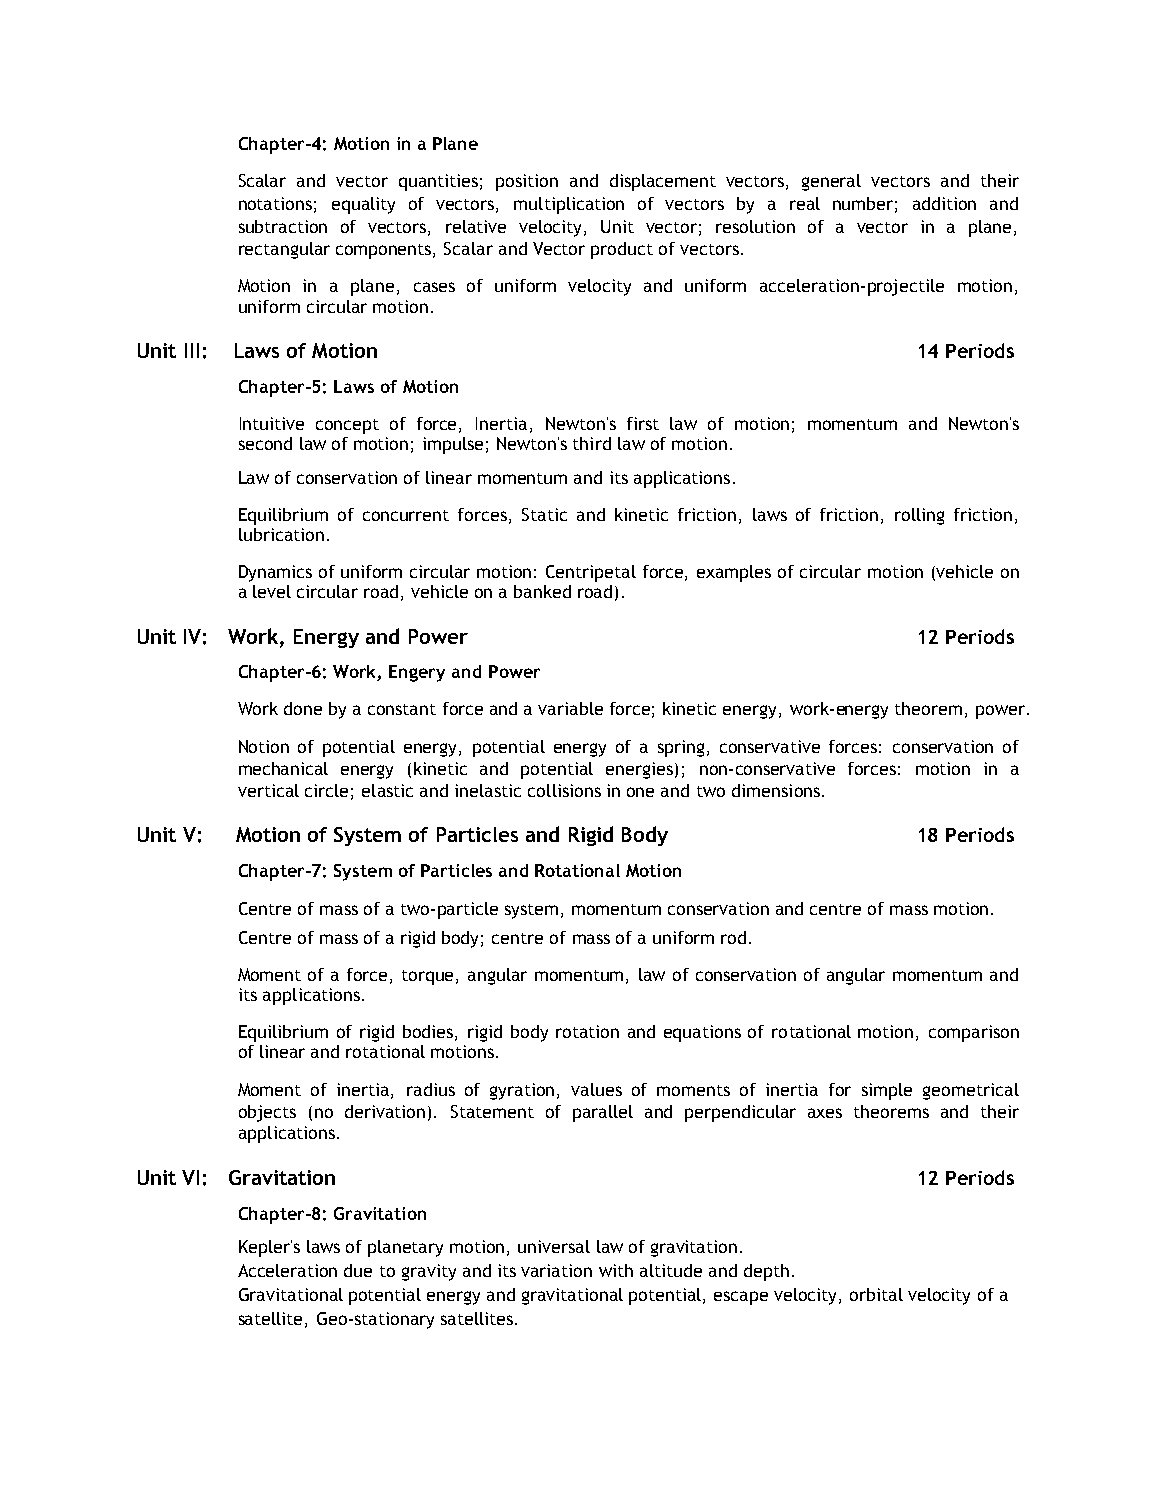  What do you see at coordinates (591, 573) in the image?
I see `Centripetal` at bounding box center [591, 573].
